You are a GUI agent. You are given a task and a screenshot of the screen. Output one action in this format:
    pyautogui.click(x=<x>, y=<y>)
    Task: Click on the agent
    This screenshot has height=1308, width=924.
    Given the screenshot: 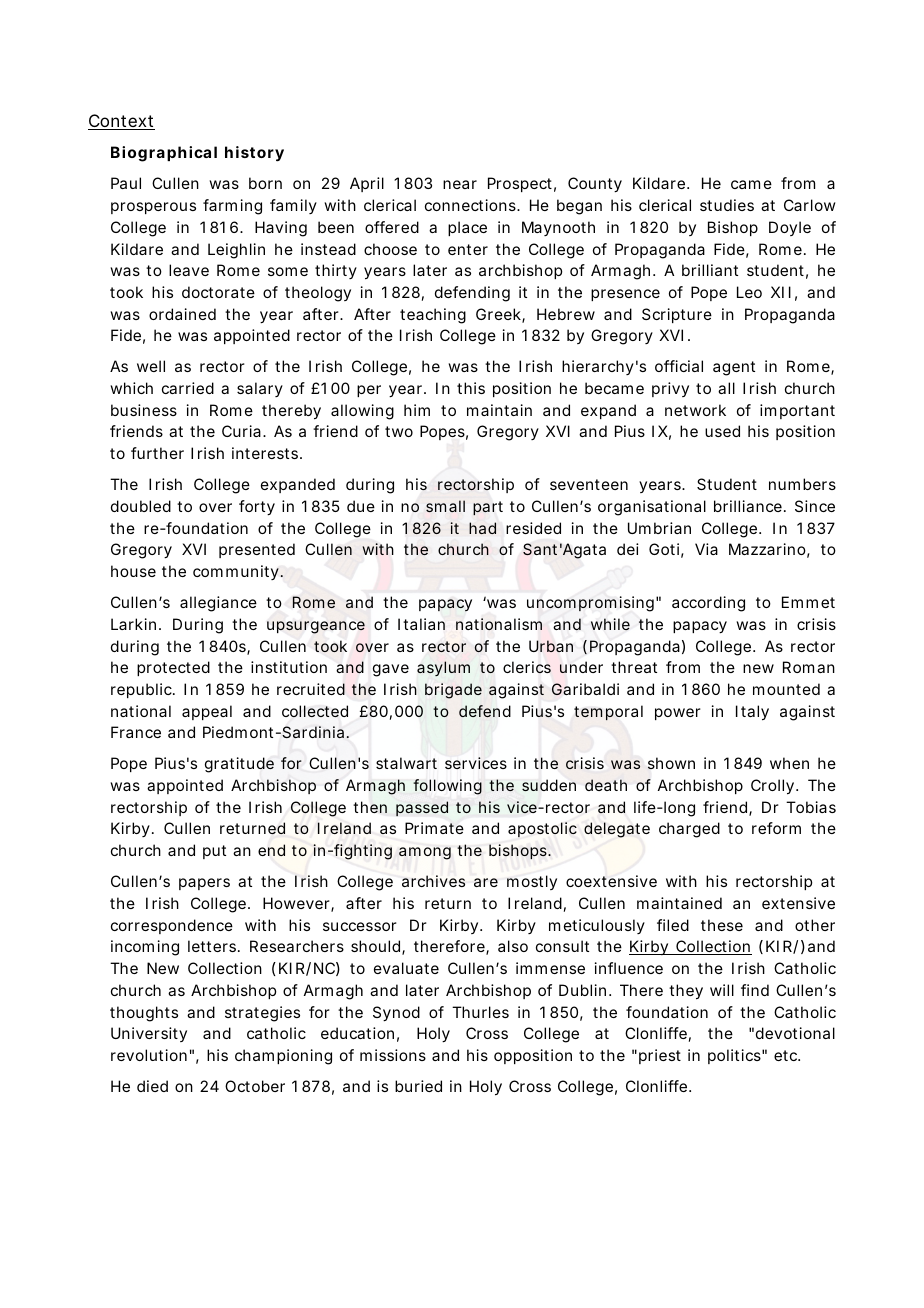 What is the action you would take?
    pyautogui.click(x=734, y=368)
